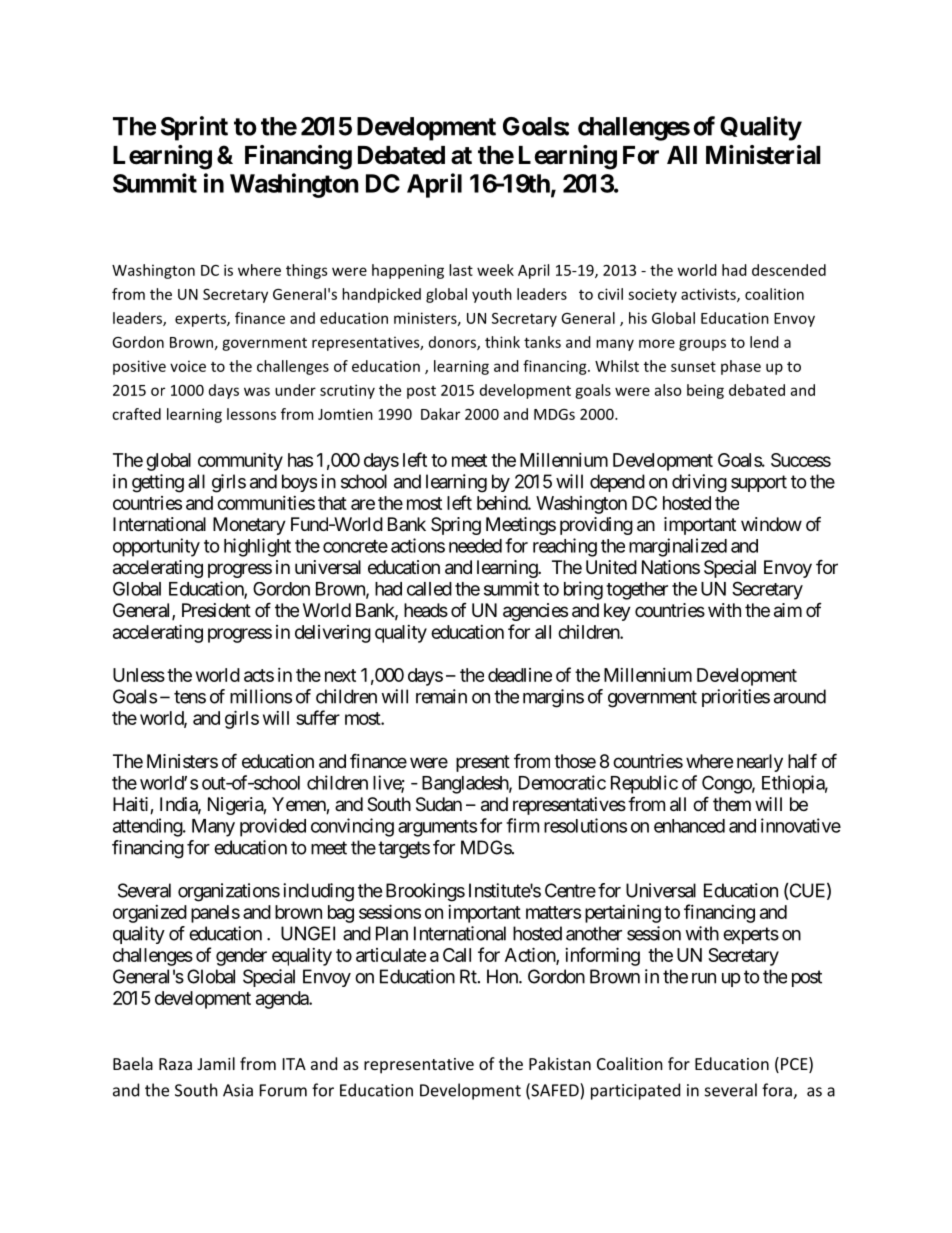 The image size is (952, 1233). I want to click on voice, so click(188, 366).
